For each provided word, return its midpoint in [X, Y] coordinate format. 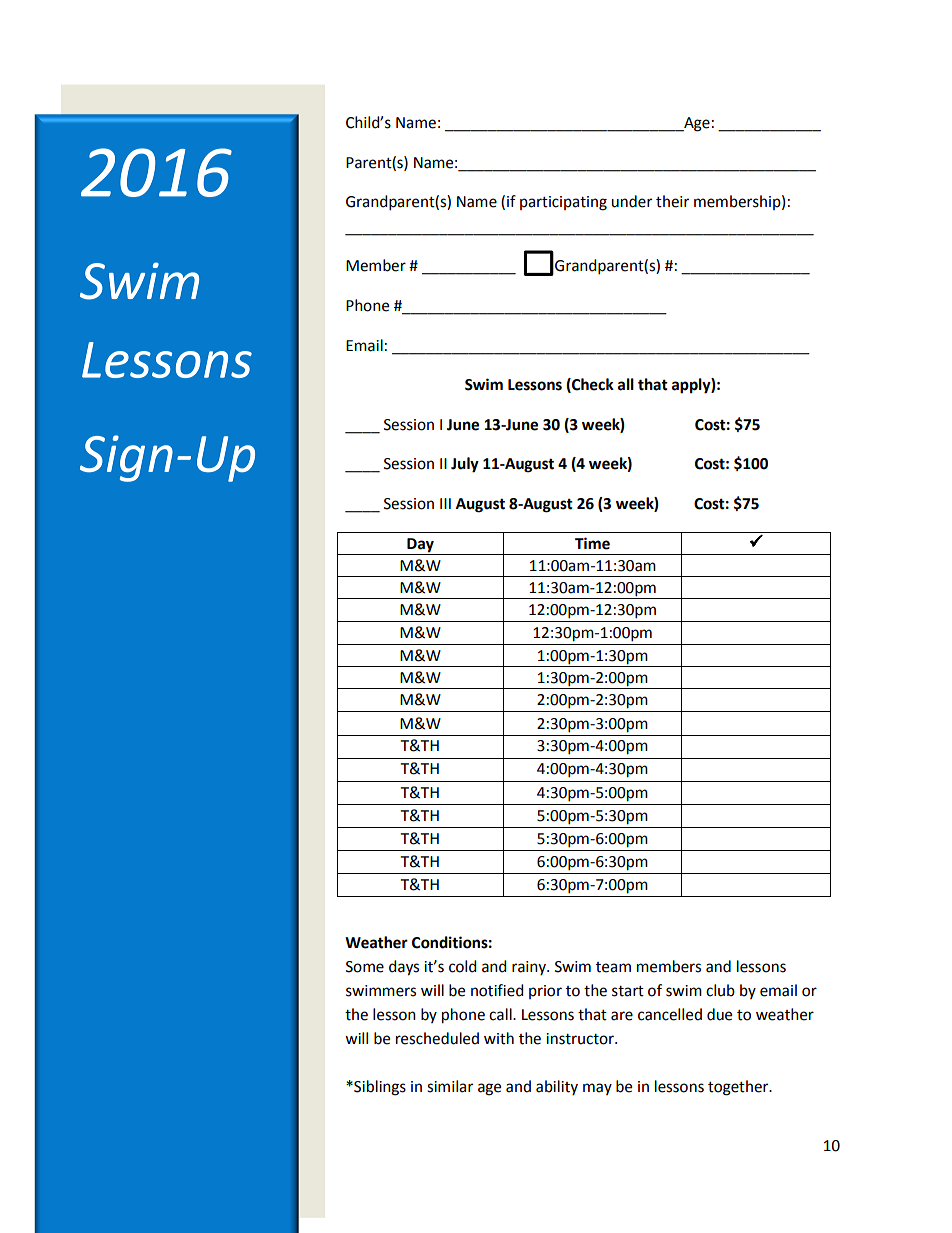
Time [592, 543]
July [465, 465]
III [445, 503]
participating [563, 203]
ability [557, 1087]
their [672, 201]
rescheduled [437, 1038]
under [631, 201]
